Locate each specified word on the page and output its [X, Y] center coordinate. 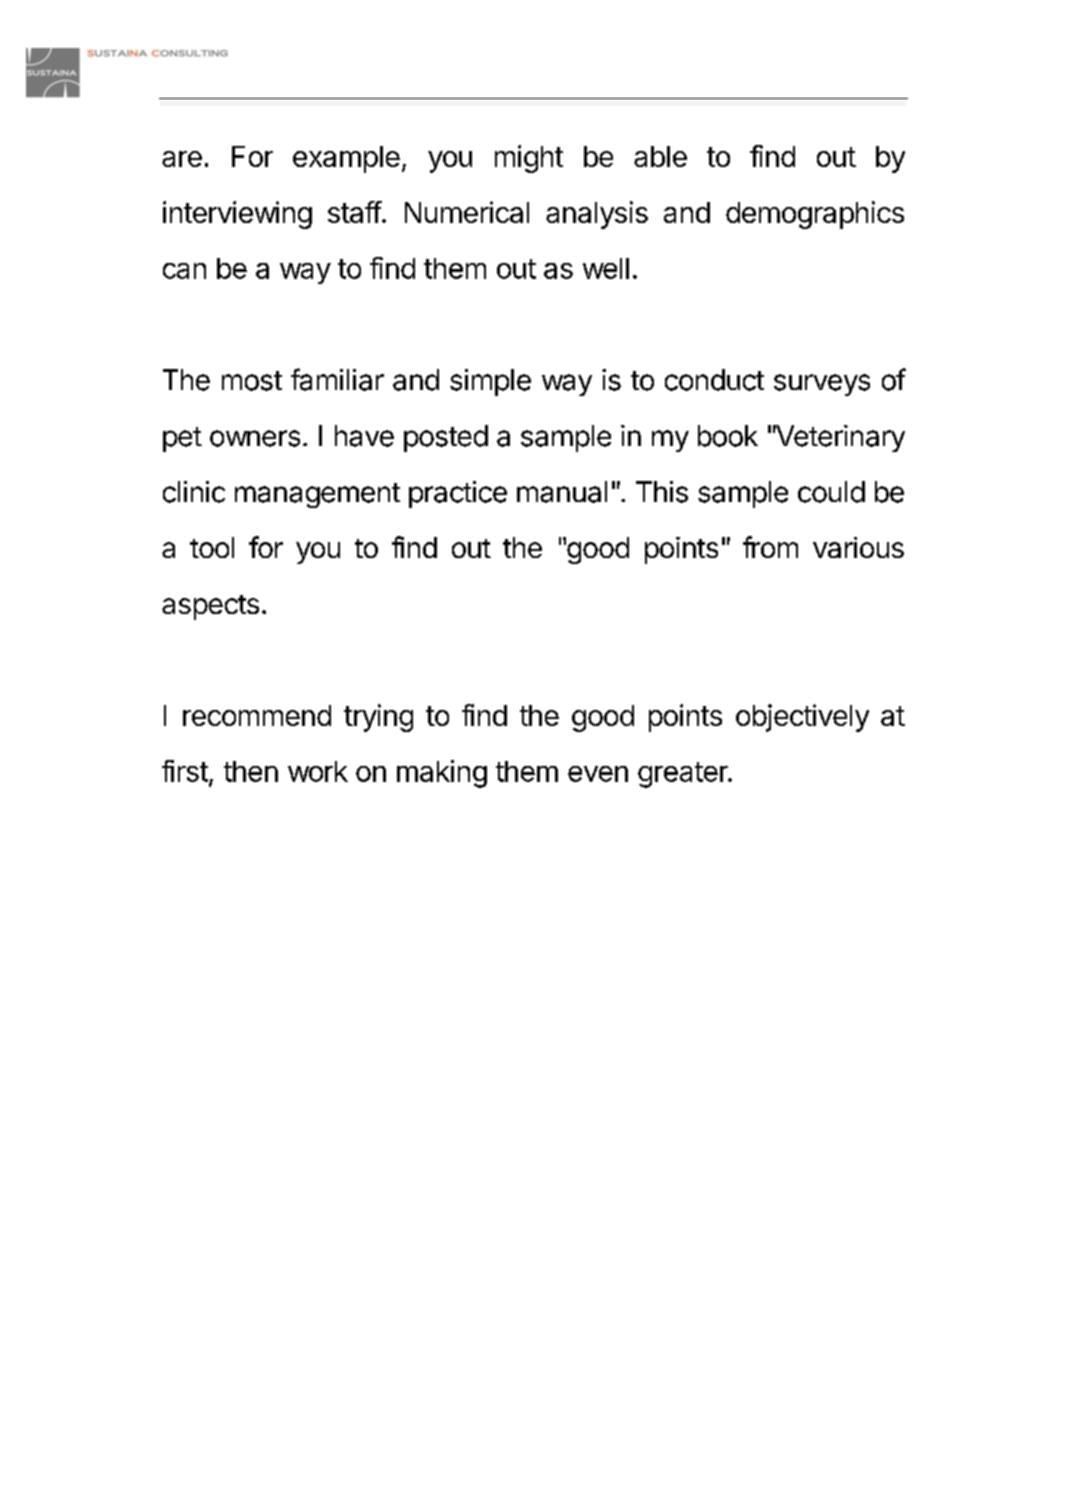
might [529, 159]
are [182, 159]
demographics [815, 215]
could [831, 492]
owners [255, 438]
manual [562, 492]
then [251, 771]
